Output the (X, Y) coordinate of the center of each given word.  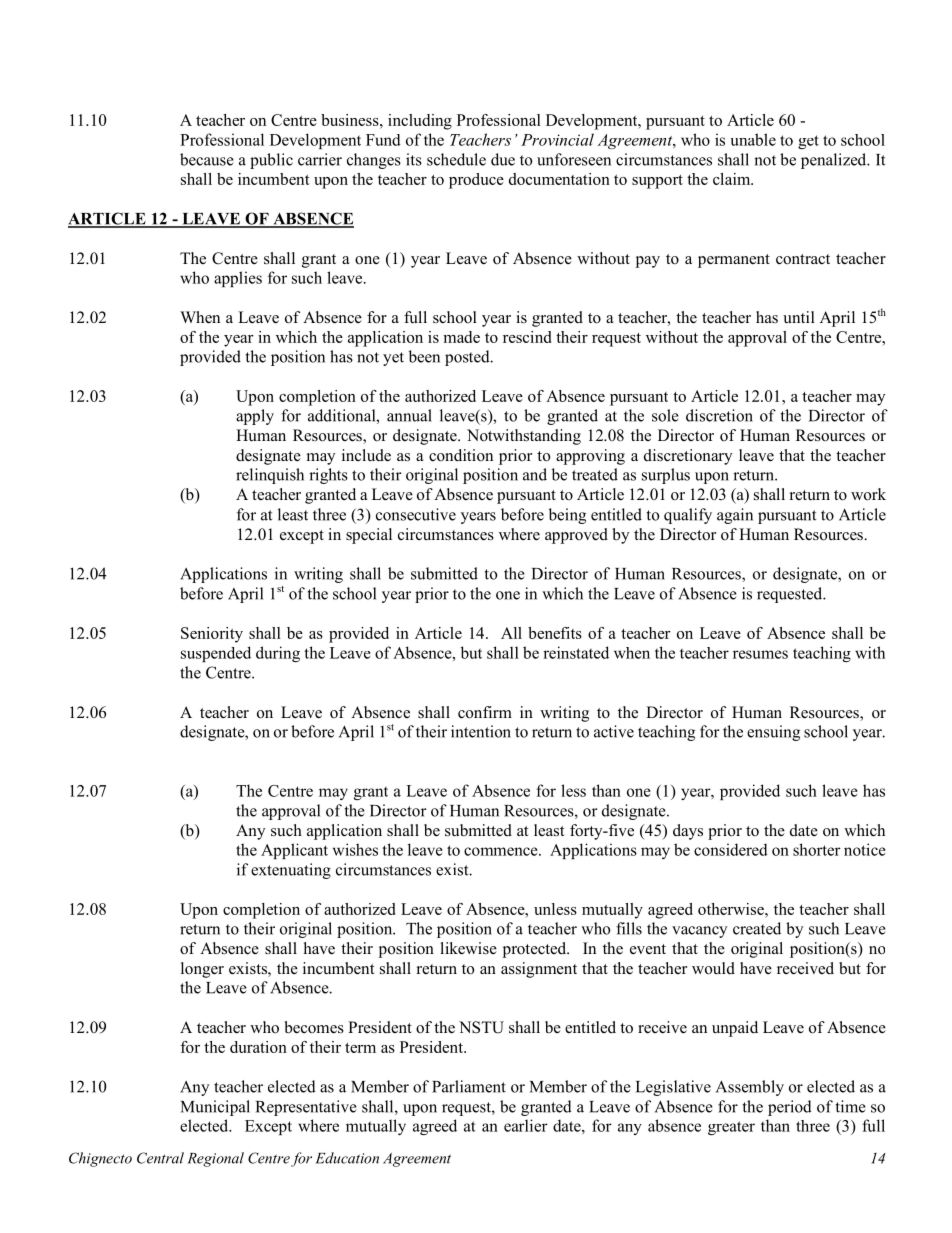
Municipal (215, 1108)
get (808, 142)
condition (461, 455)
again (735, 516)
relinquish (270, 476)
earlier (526, 1125)
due (503, 159)
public (271, 161)
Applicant (294, 851)
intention (481, 731)
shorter (817, 849)
